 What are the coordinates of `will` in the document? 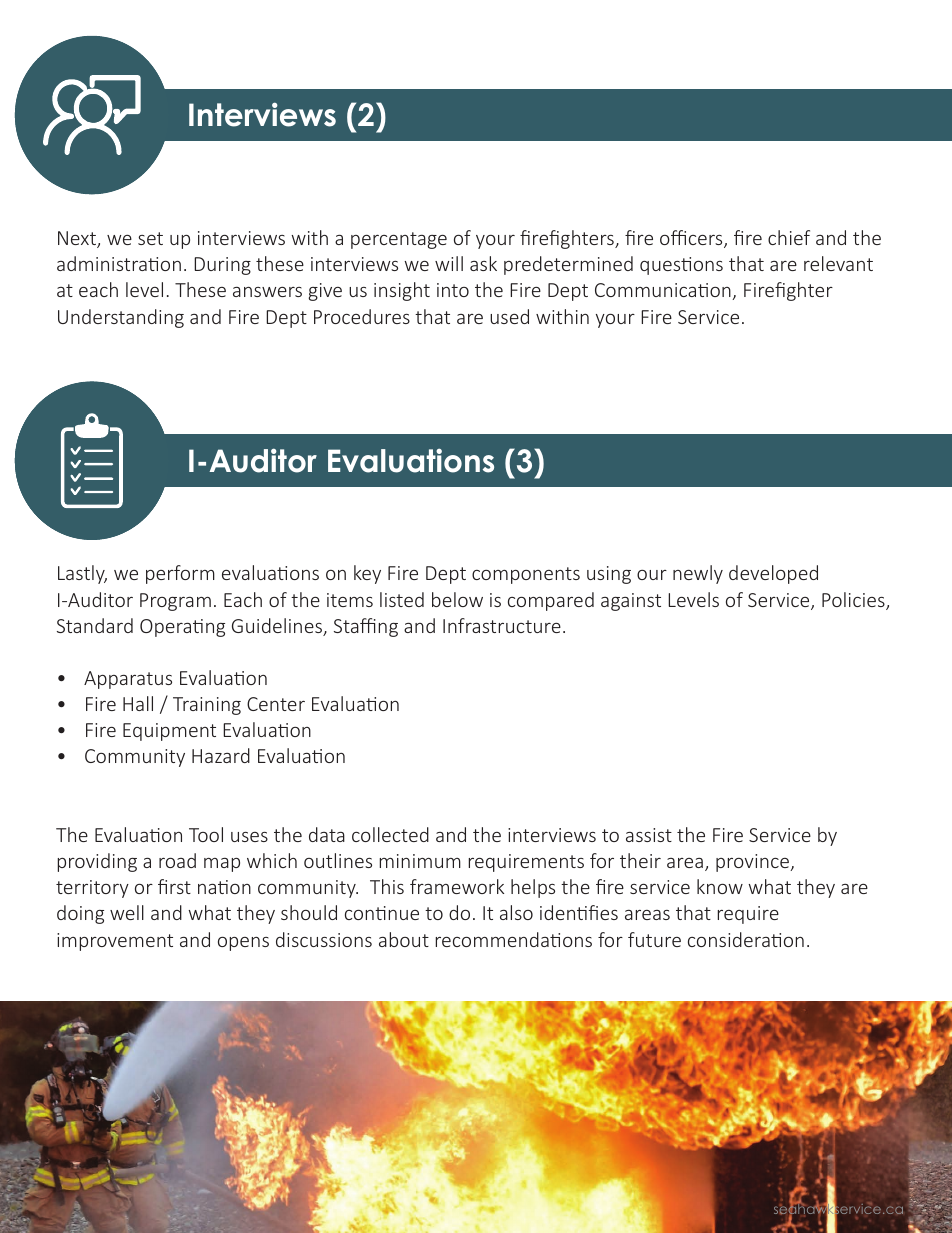 It's located at (449, 263).
